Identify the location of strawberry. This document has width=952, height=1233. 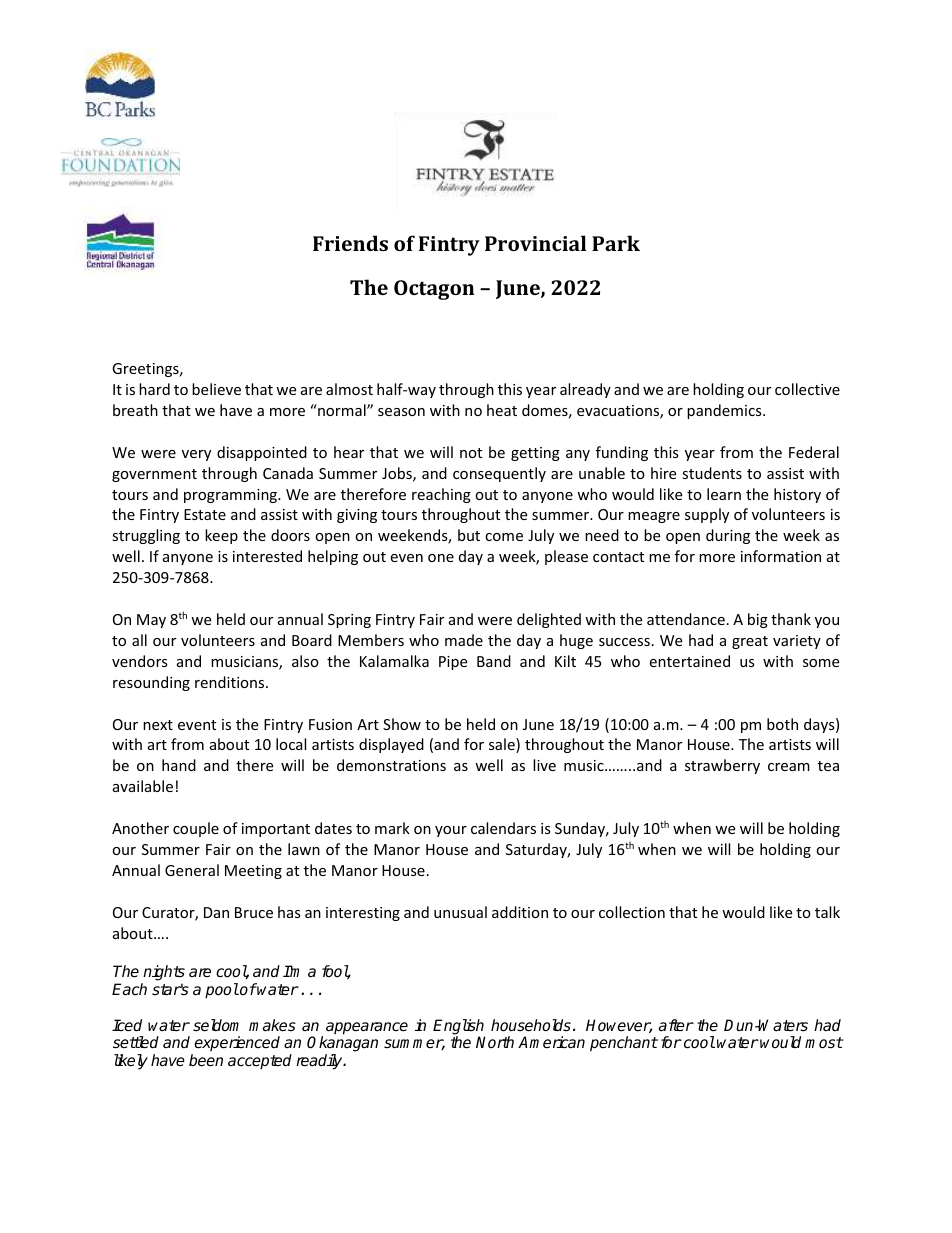
(722, 766).
